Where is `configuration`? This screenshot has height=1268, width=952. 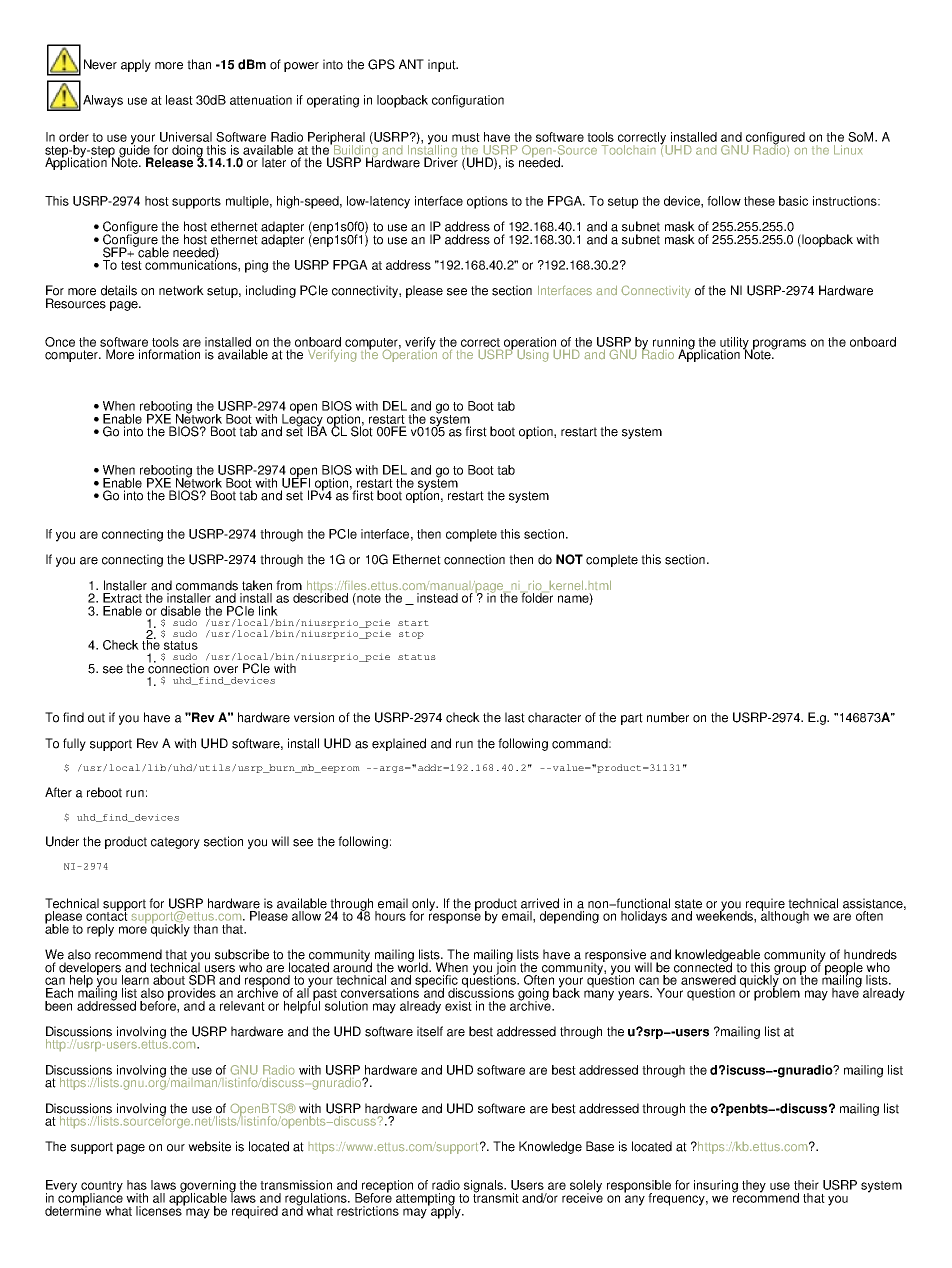
configuration is located at coordinates (468, 101).
